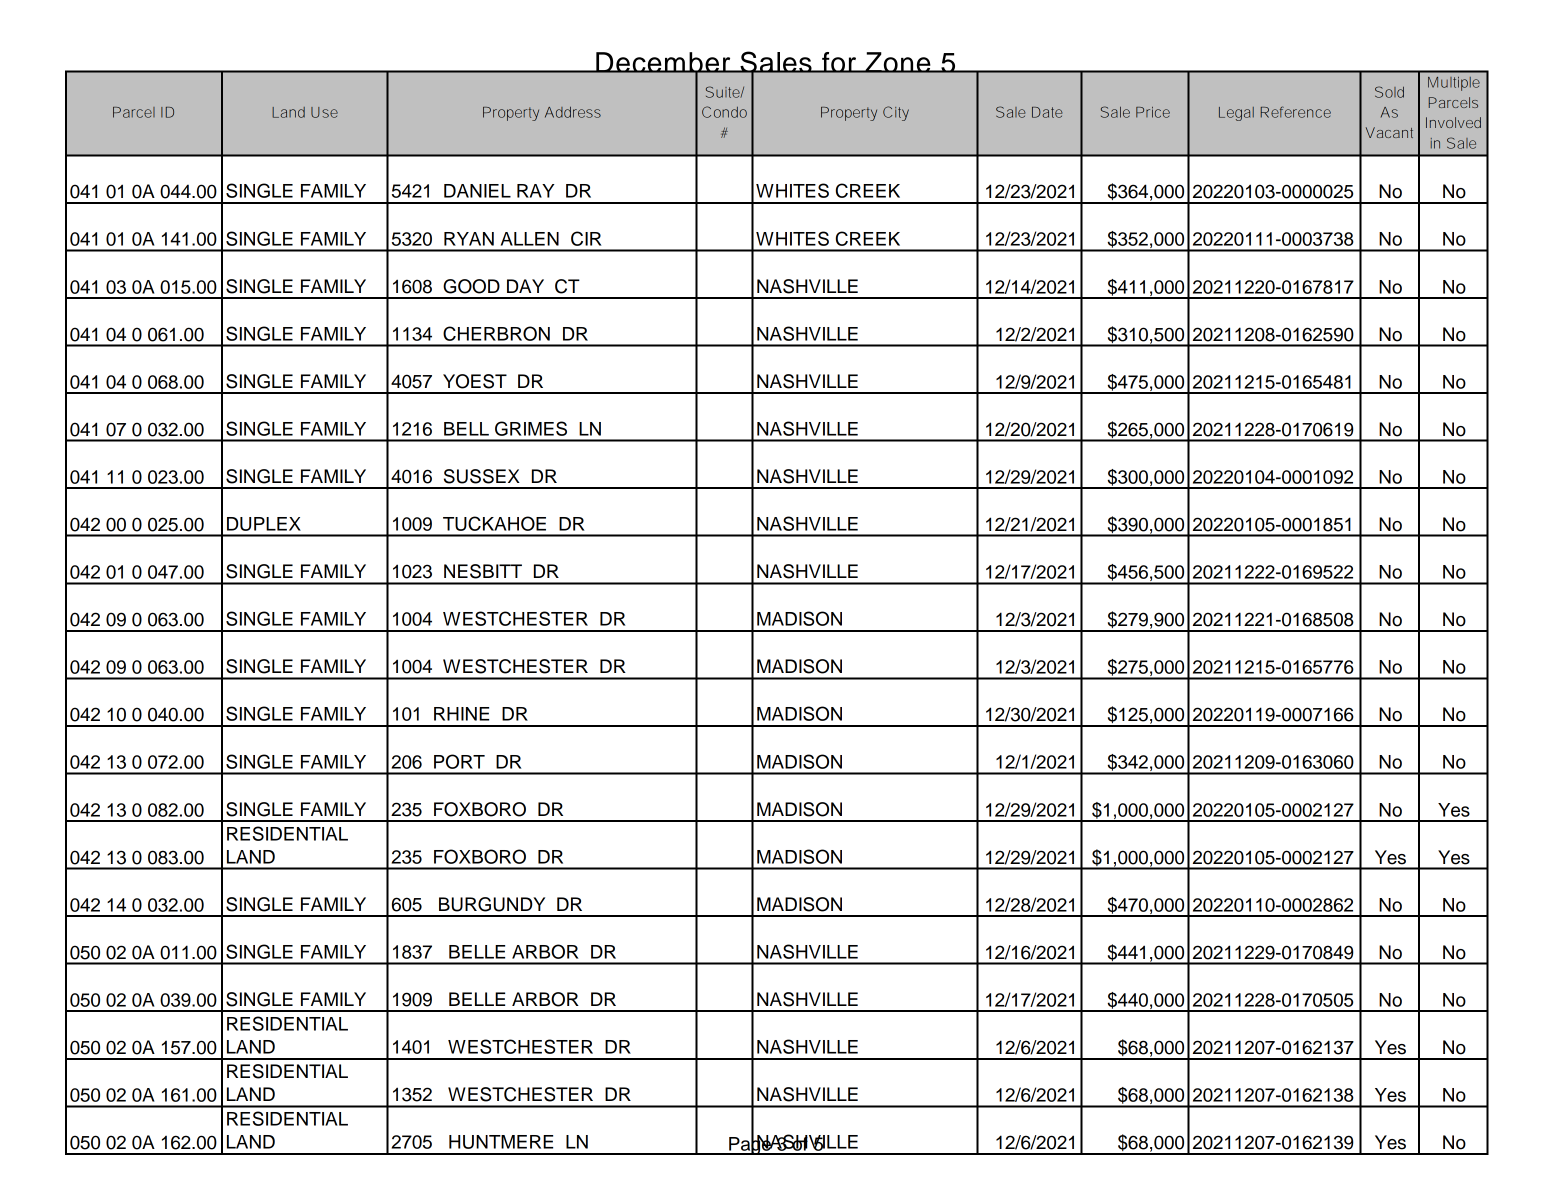 The image size is (1553, 1200). Describe the element at coordinates (839, 62) in the document. I see `for` at that location.
